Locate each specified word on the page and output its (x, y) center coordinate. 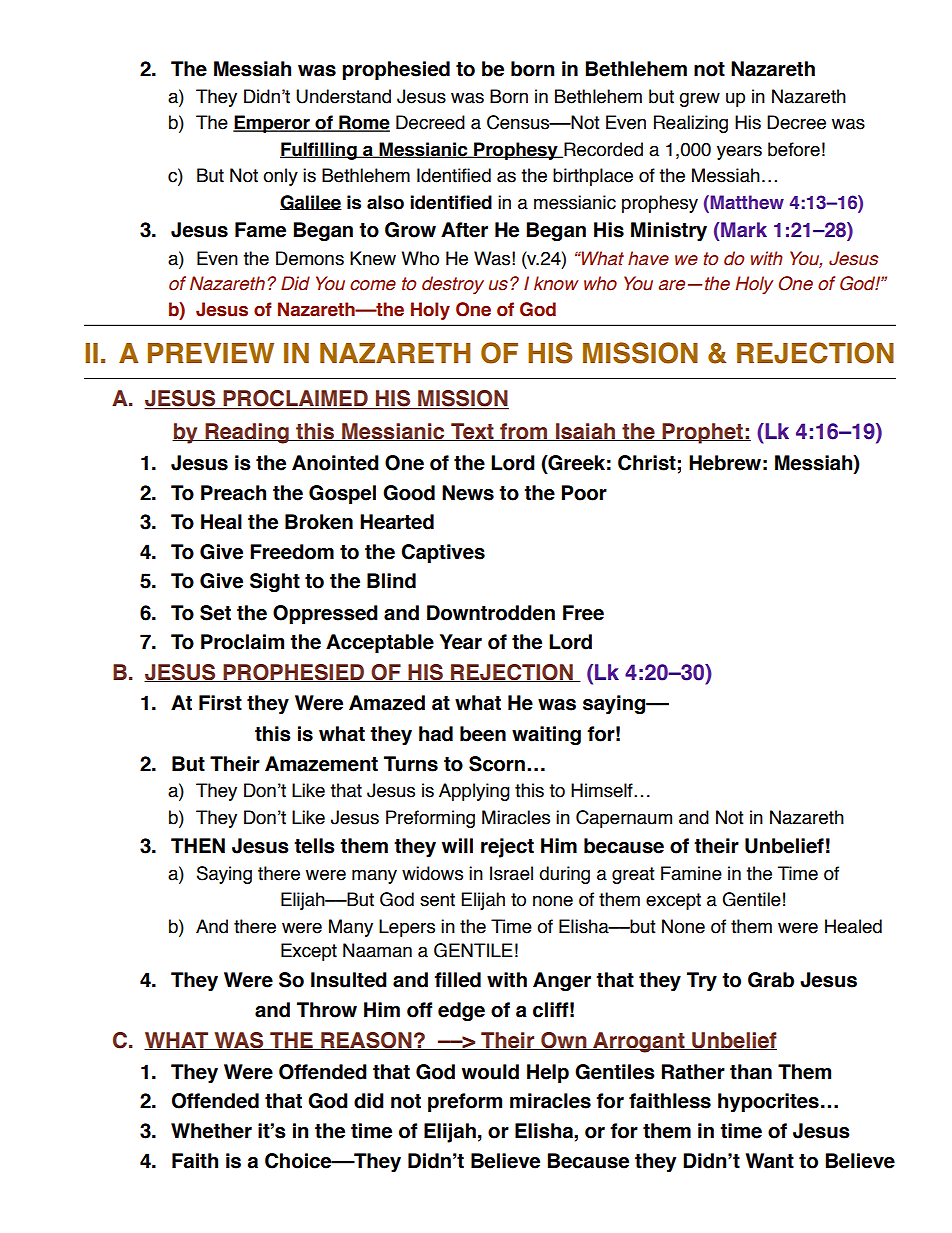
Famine (691, 873)
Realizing (691, 124)
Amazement (321, 764)
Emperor (272, 124)
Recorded (602, 150)
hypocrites (768, 1102)
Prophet (702, 433)
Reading (247, 433)
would (490, 1072)
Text (472, 432)
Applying (474, 792)
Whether (211, 1131)
